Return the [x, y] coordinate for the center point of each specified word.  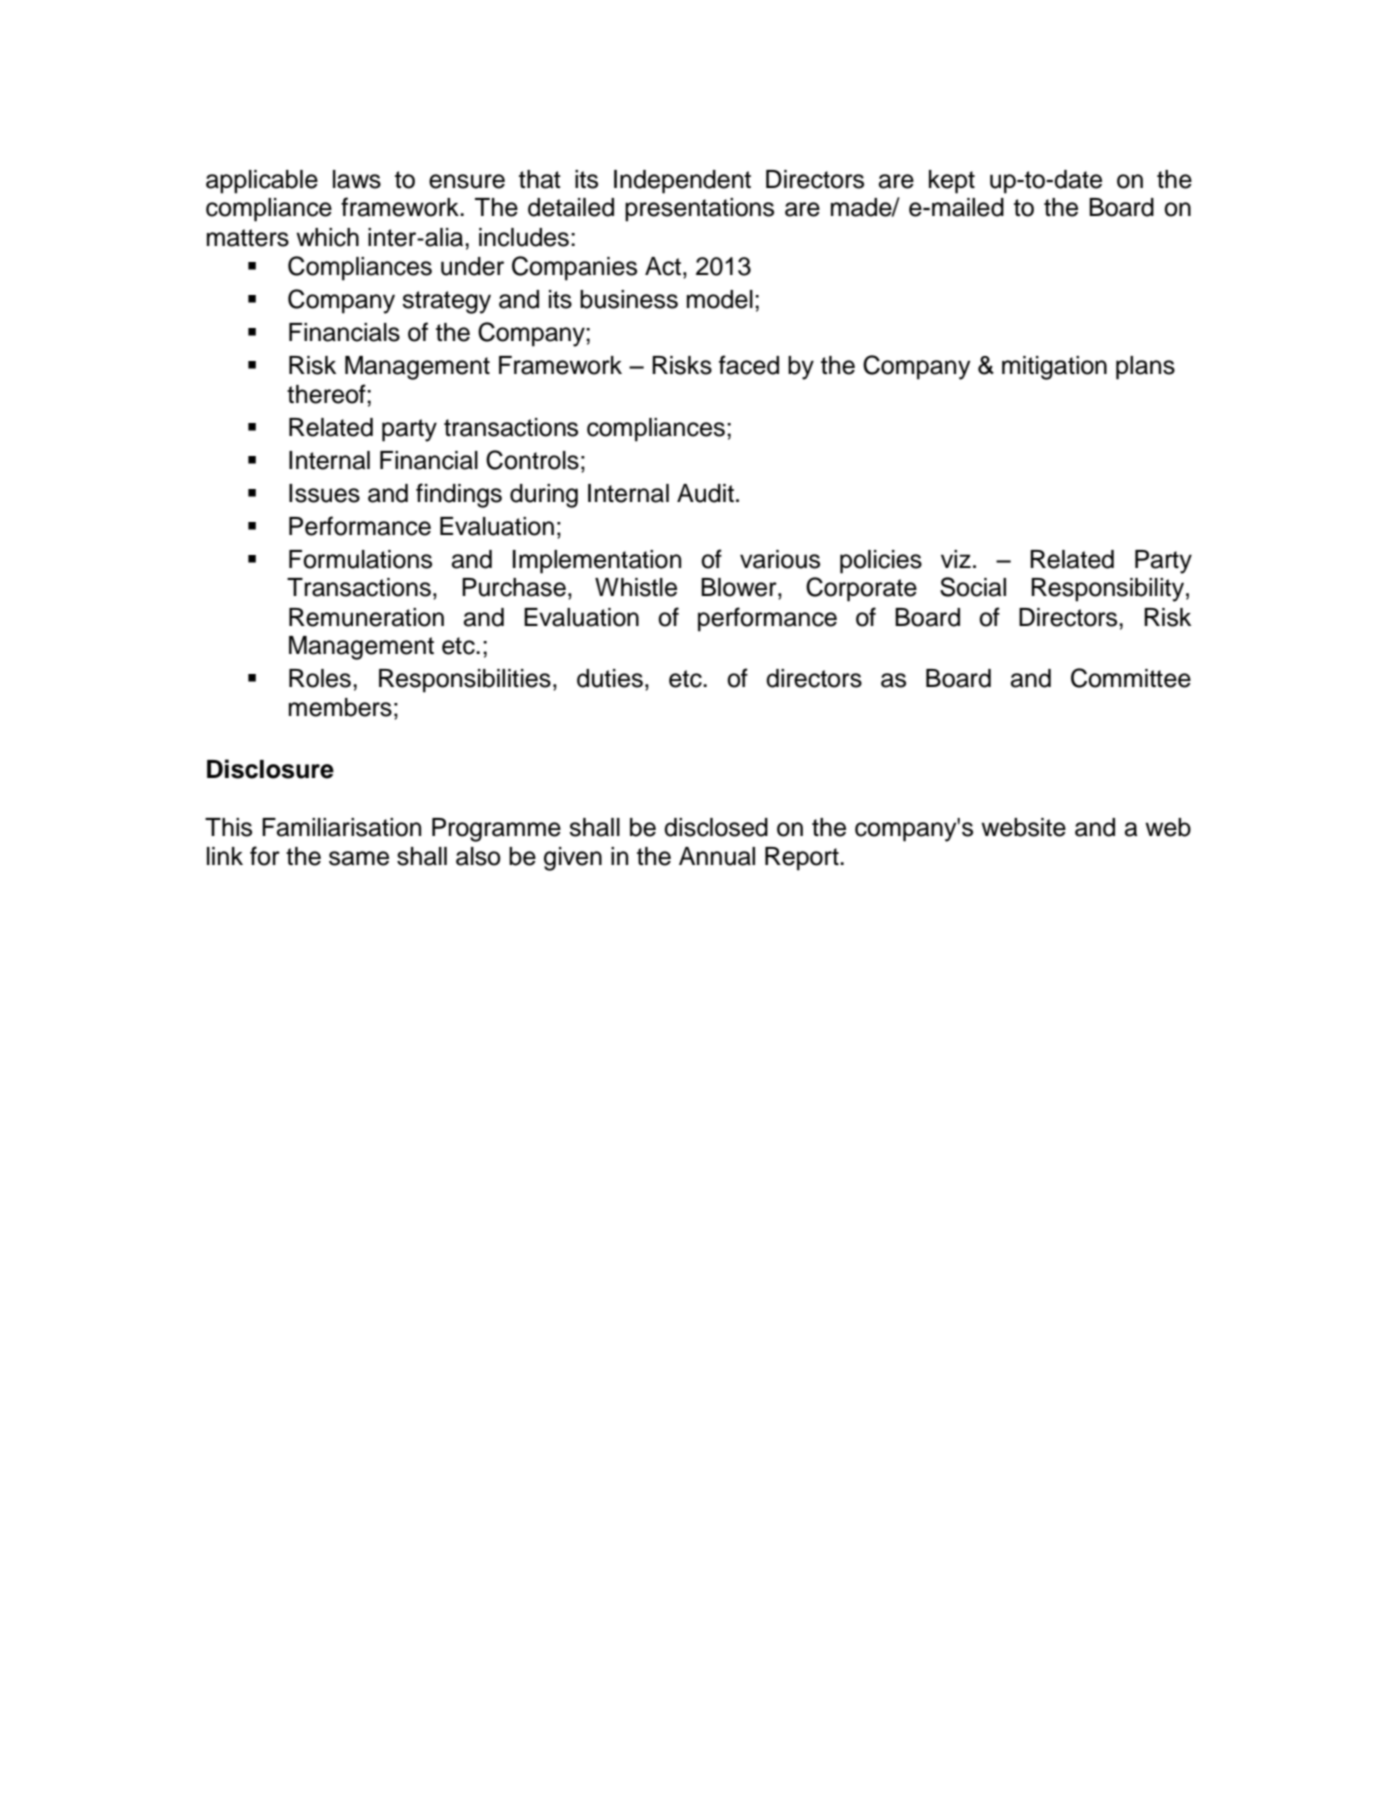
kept [952, 182]
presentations [699, 210]
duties [610, 678]
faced [749, 365]
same [359, 858]
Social [973, 587]
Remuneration [366, 617]
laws [357, 179]
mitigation [1054, 368]
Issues [324, 493]
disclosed [716, 827]
